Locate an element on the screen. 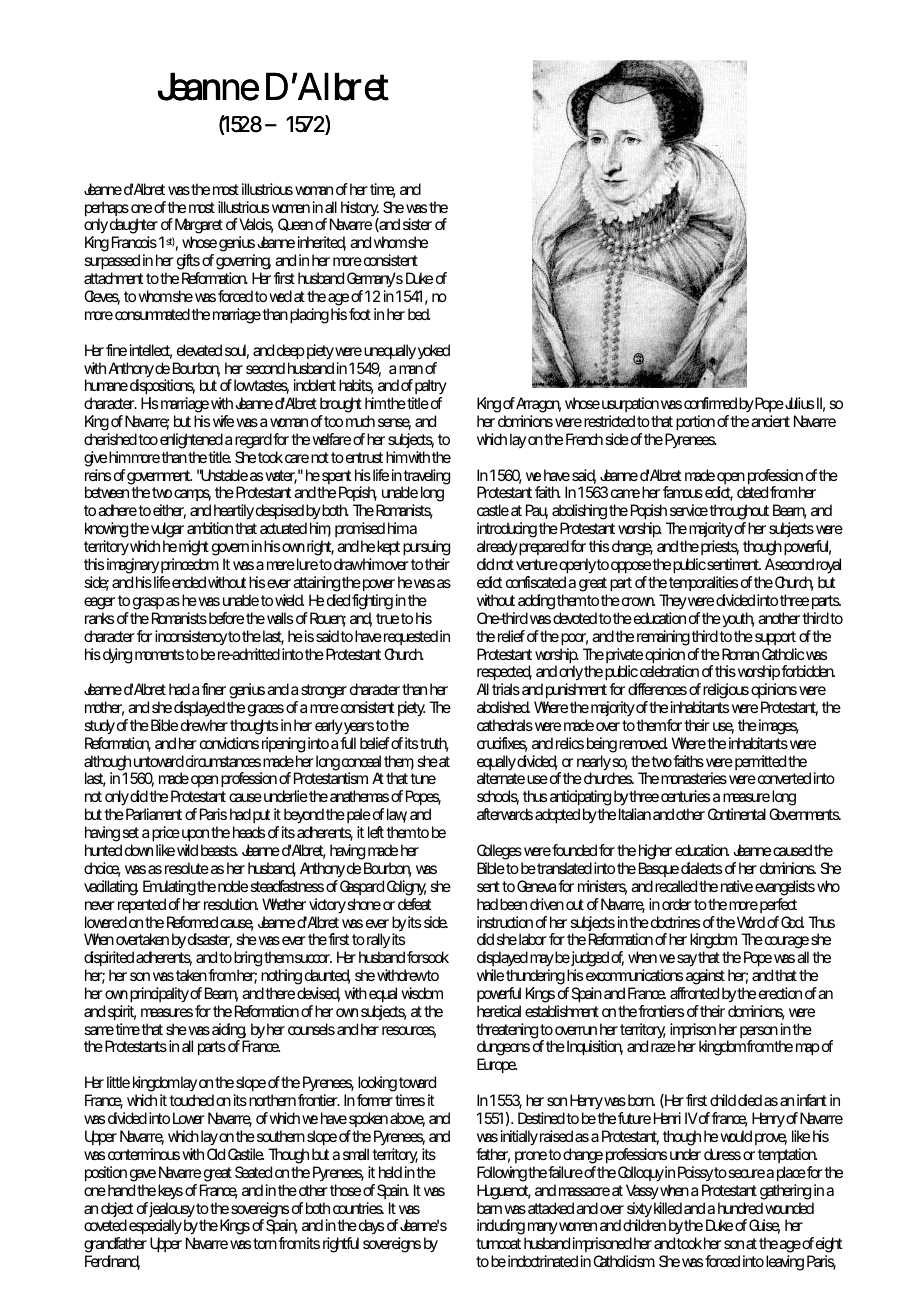 The width and height of the screenshot is (924, 1308). defeat is located at coordinates (415, 904).
